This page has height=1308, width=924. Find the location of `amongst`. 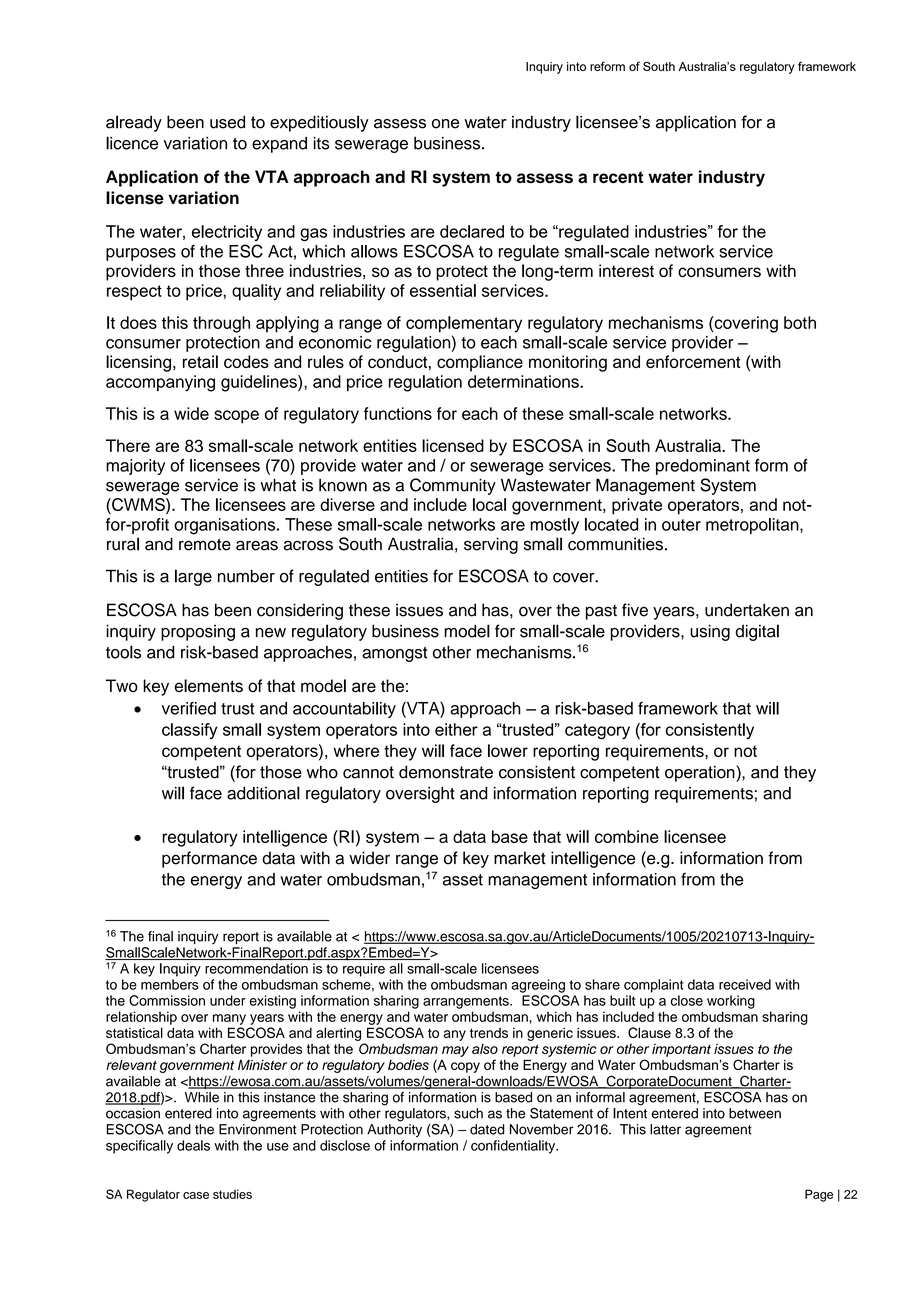

amongst is located at coordinates (394, 654).
